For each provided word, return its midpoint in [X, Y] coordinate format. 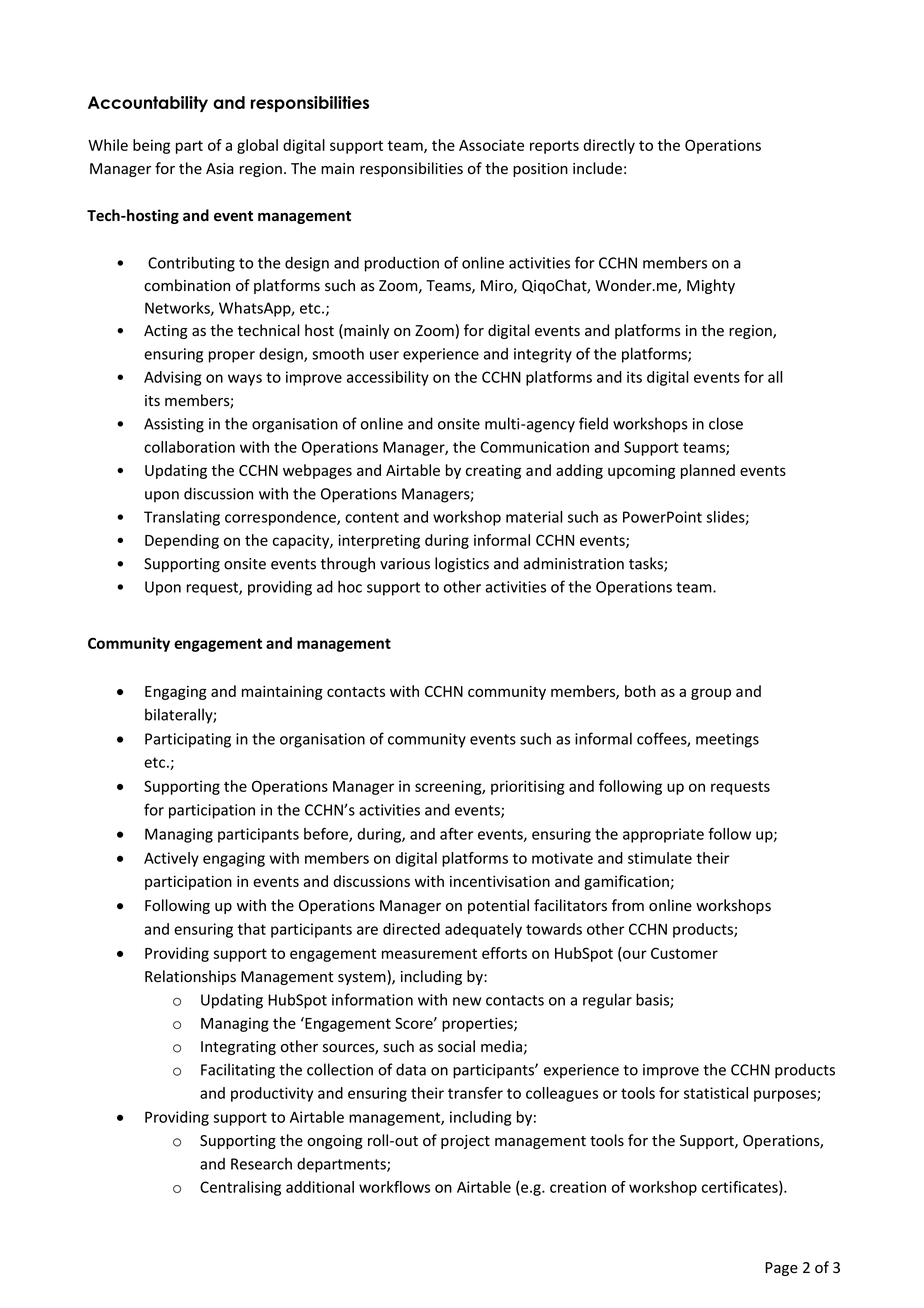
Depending [182, 541]
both [640, 691]
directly [609, 146]
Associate [491, 145]
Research [261, 1163]
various [405, 564]
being [151, 146]
